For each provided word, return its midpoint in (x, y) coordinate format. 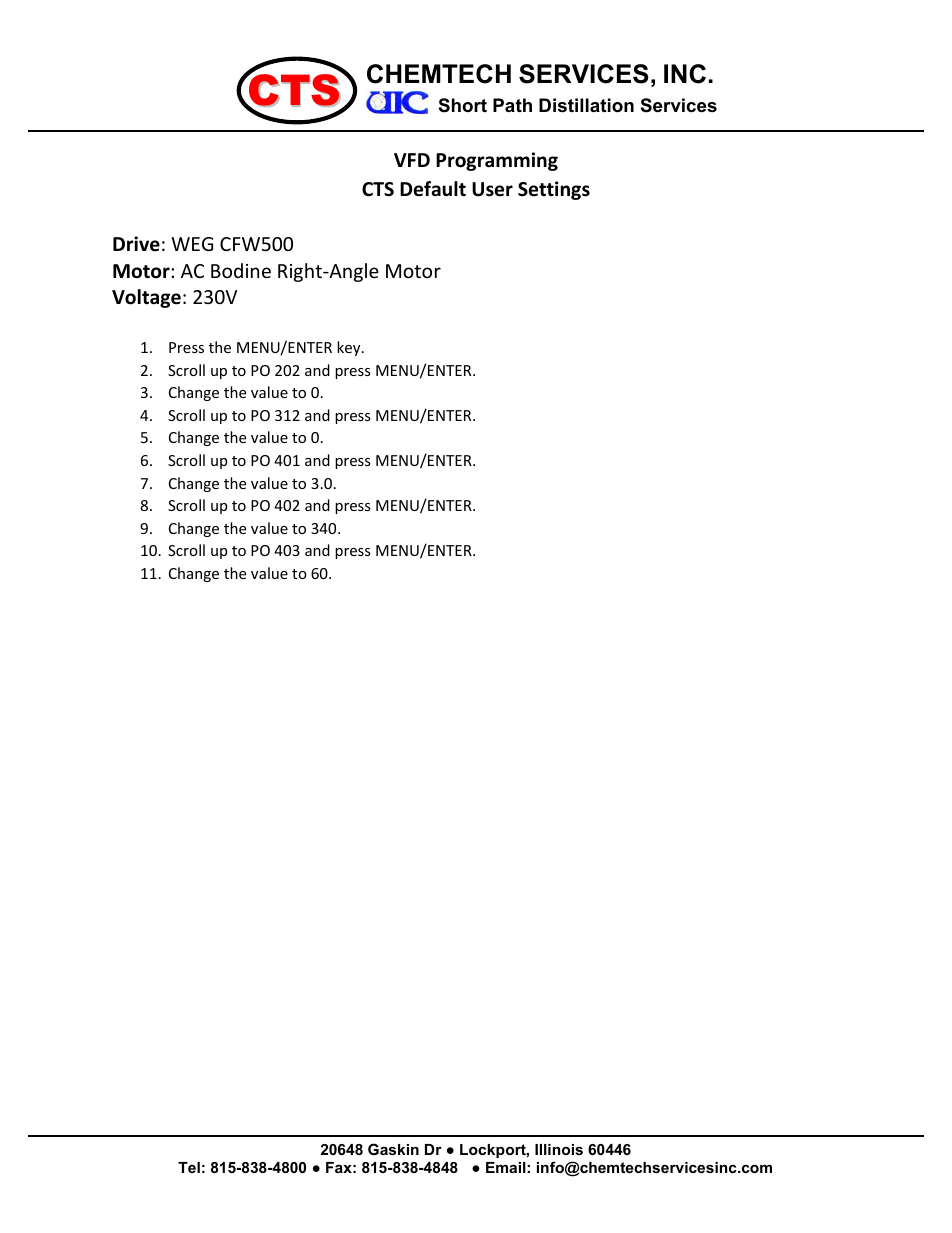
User (492, 189)
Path (512, 105)
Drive (136, 244)
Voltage (146, 298)
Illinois (559, 1149)
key (350, 348)
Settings (554, 190)
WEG (192, 244)
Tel (189, 1167)
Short (463, 105)
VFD (412, 160)
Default (433, 189)
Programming (497, 161)
